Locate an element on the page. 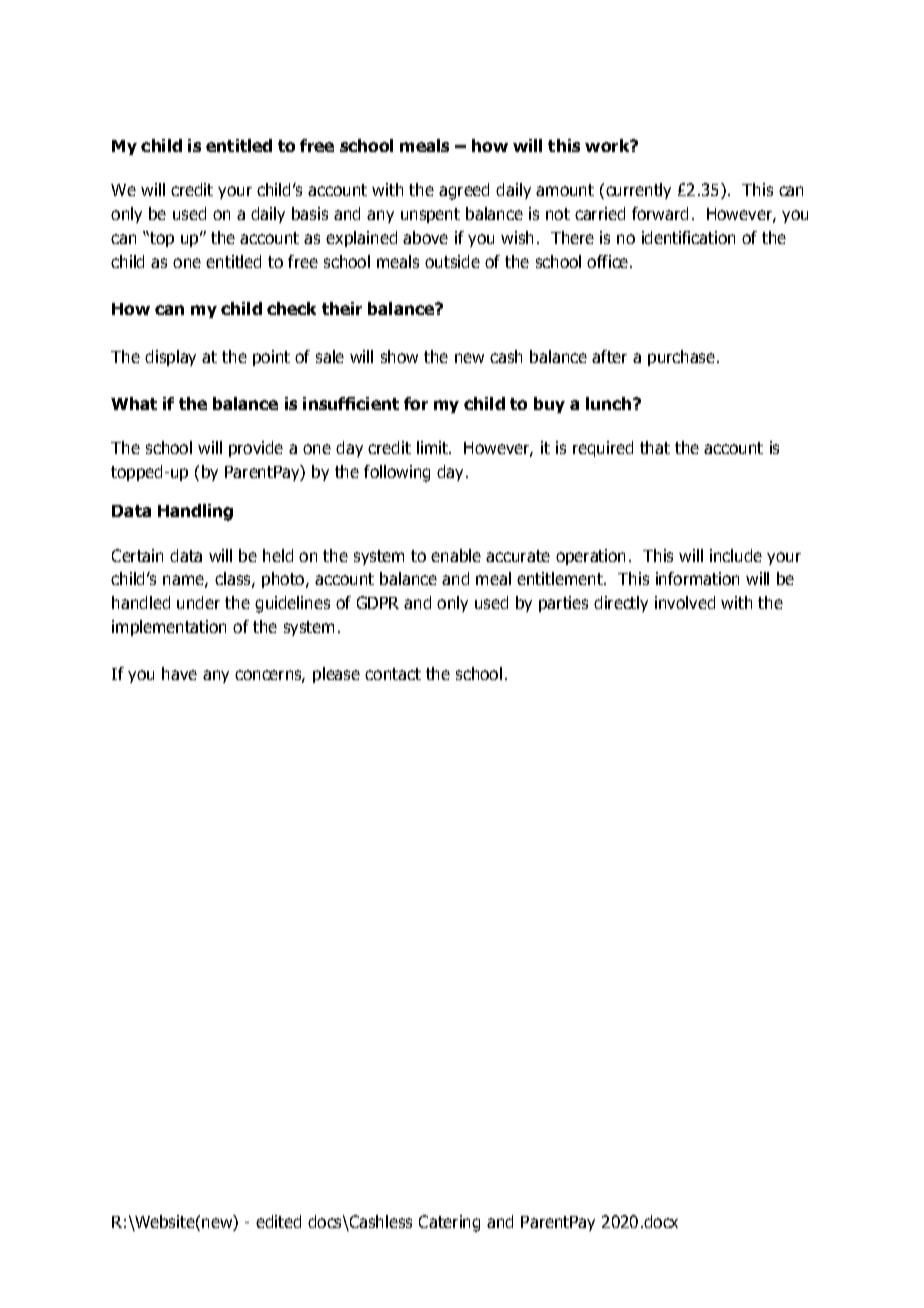 Image resolution: width=924 pixels, height=1308 pixels. that is located at coordinates (655, 447).
